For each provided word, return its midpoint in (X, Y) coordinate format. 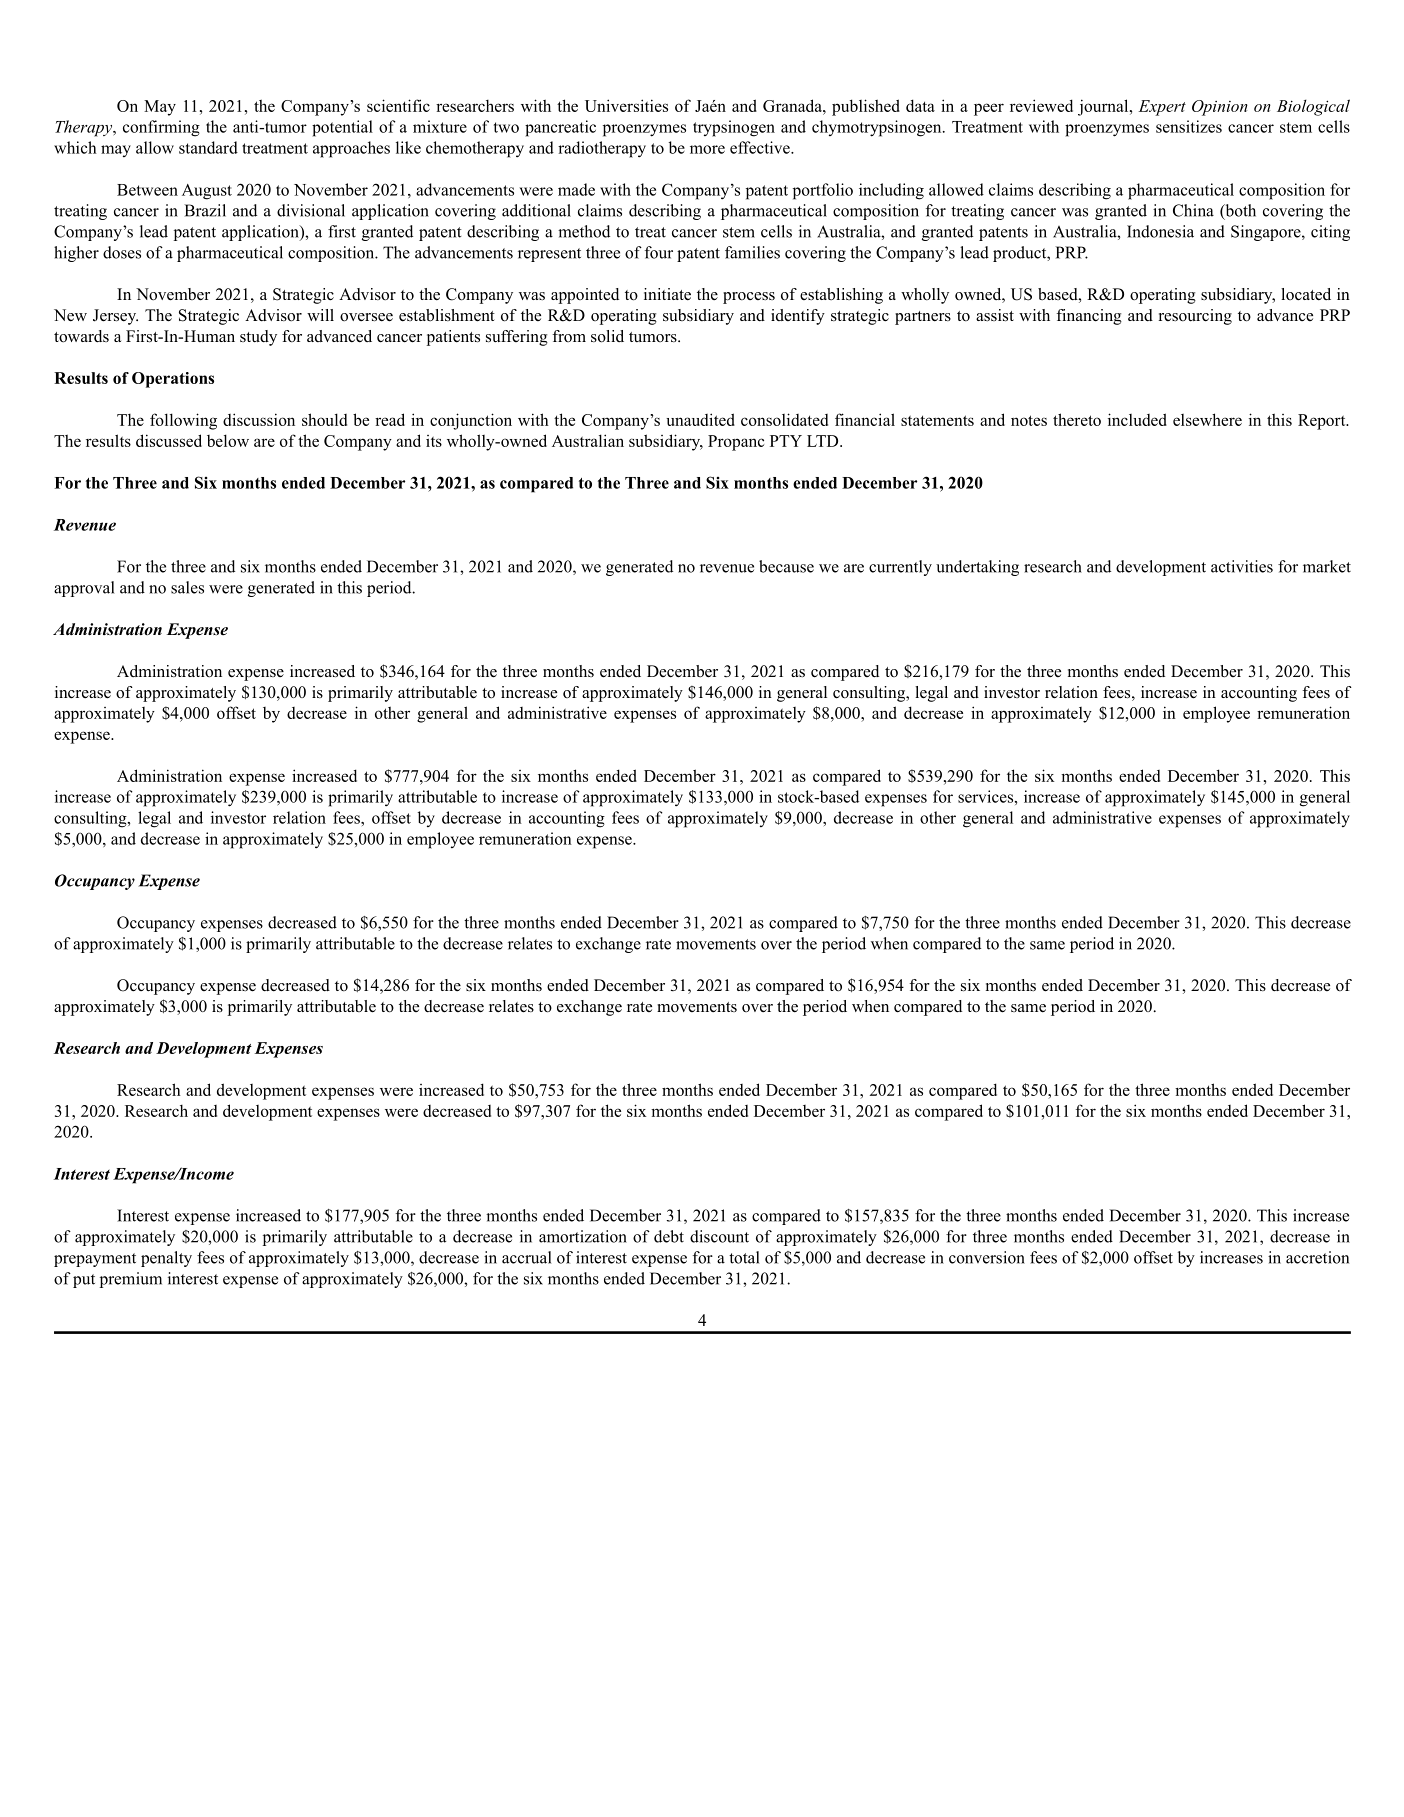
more (707, 149)
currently (900, 568)
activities (1242, 566)
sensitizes (1189, 126)
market (1327, 566)
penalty (166, 1259)
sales (187, 587)
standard (208, 147)
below (228, 440)
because (786, 566)
